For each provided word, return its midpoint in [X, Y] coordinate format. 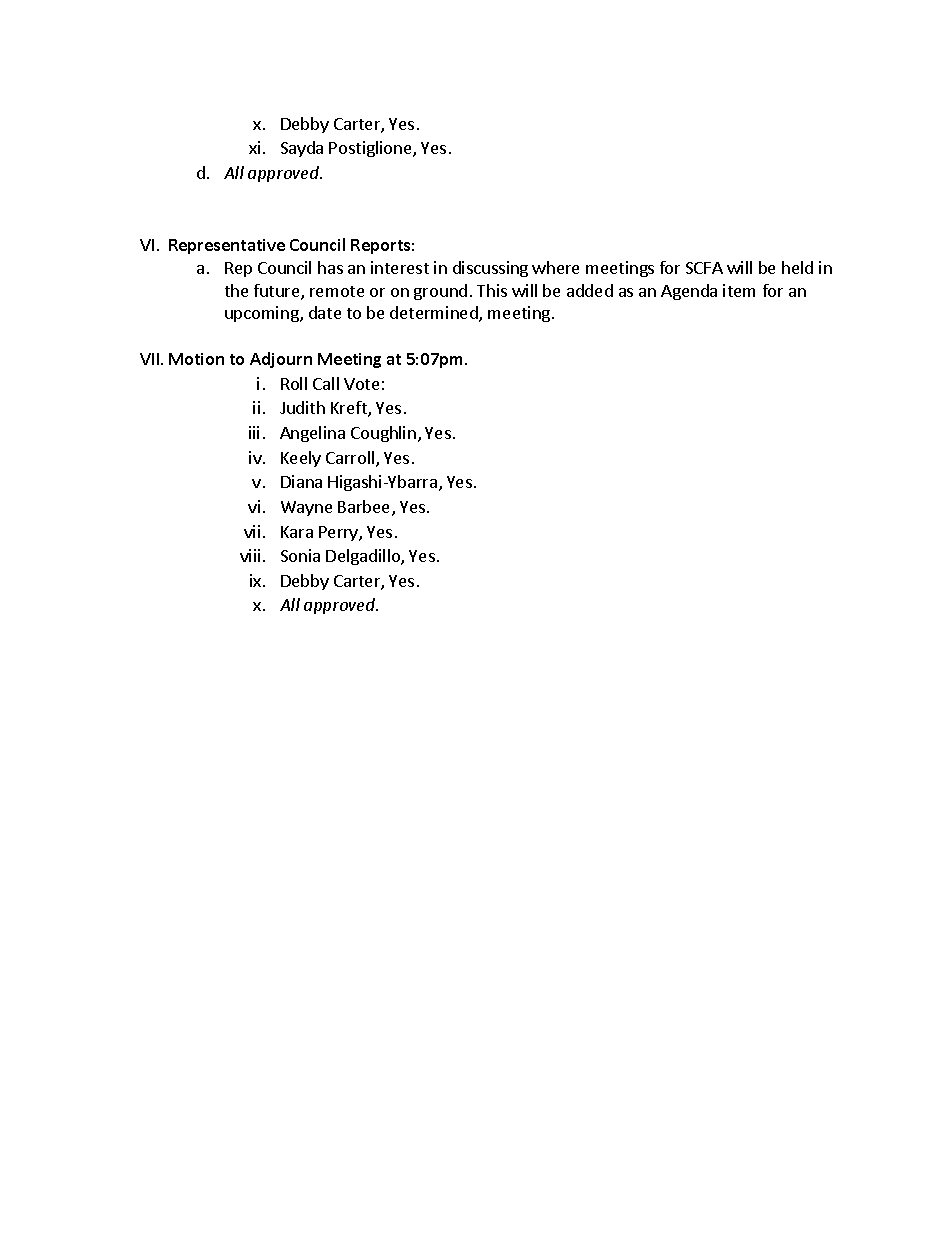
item [739, 290]
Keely [301, 459]
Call [326, 383]
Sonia [300, 555]
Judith [302, 407]
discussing [490, 269]
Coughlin [383, 434]
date [325, 312]
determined [435, 314]
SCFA [704, 268]
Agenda [689, 292]
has [330, 267]
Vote [361, 384]
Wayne [306, 508]
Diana [301, 481]
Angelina [312, 434]
